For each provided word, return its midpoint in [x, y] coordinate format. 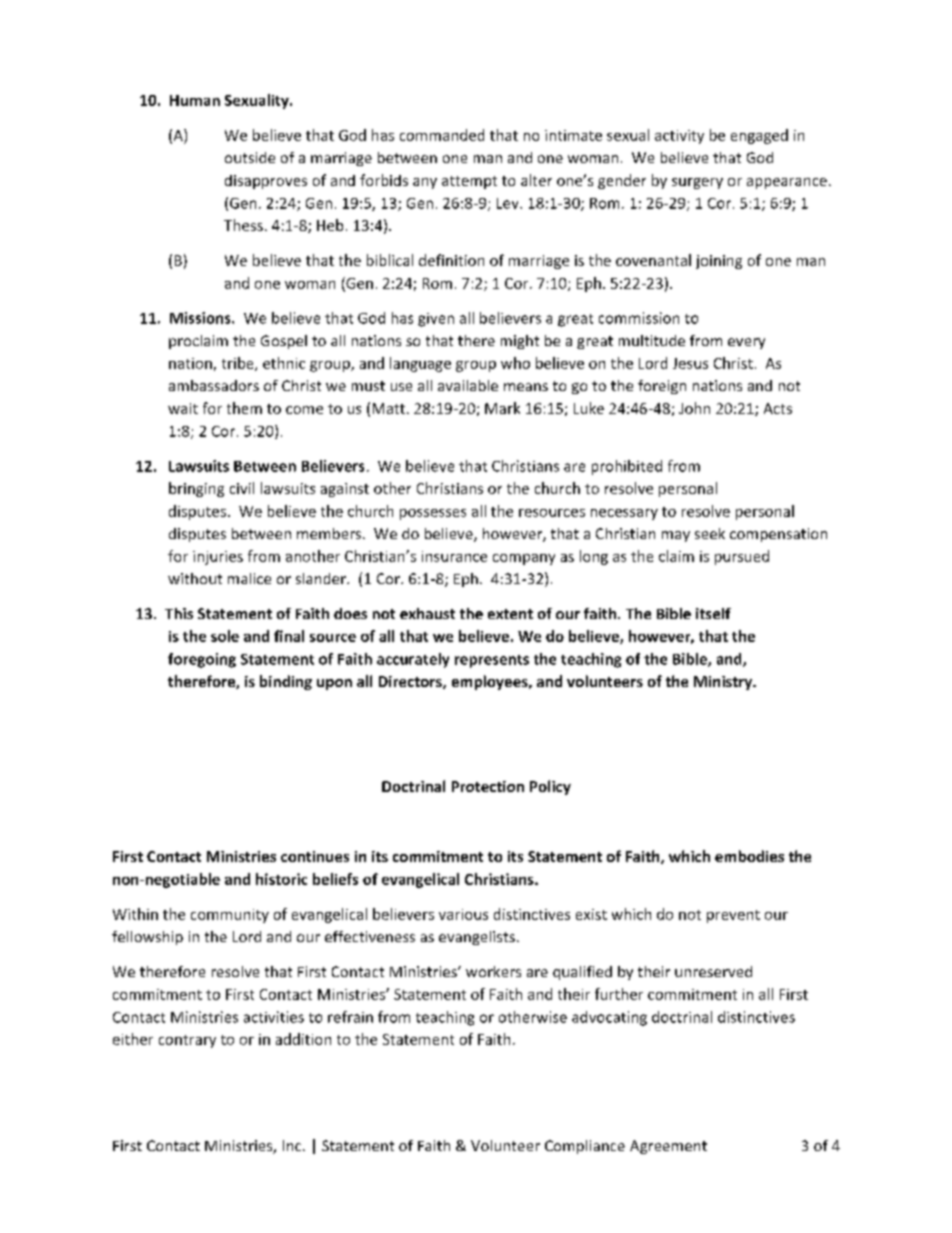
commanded [442, 135]
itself [713, 613]
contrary [187, 1041]
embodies [749, 856]
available [468, 385]
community [230, 916]
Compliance [585, 1147]
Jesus [690, 363]
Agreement [668, 1147]
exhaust [427, 613]
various [463, 914]
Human [195, 100]
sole [225, 636]
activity [679, 137]
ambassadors [214, 385]
